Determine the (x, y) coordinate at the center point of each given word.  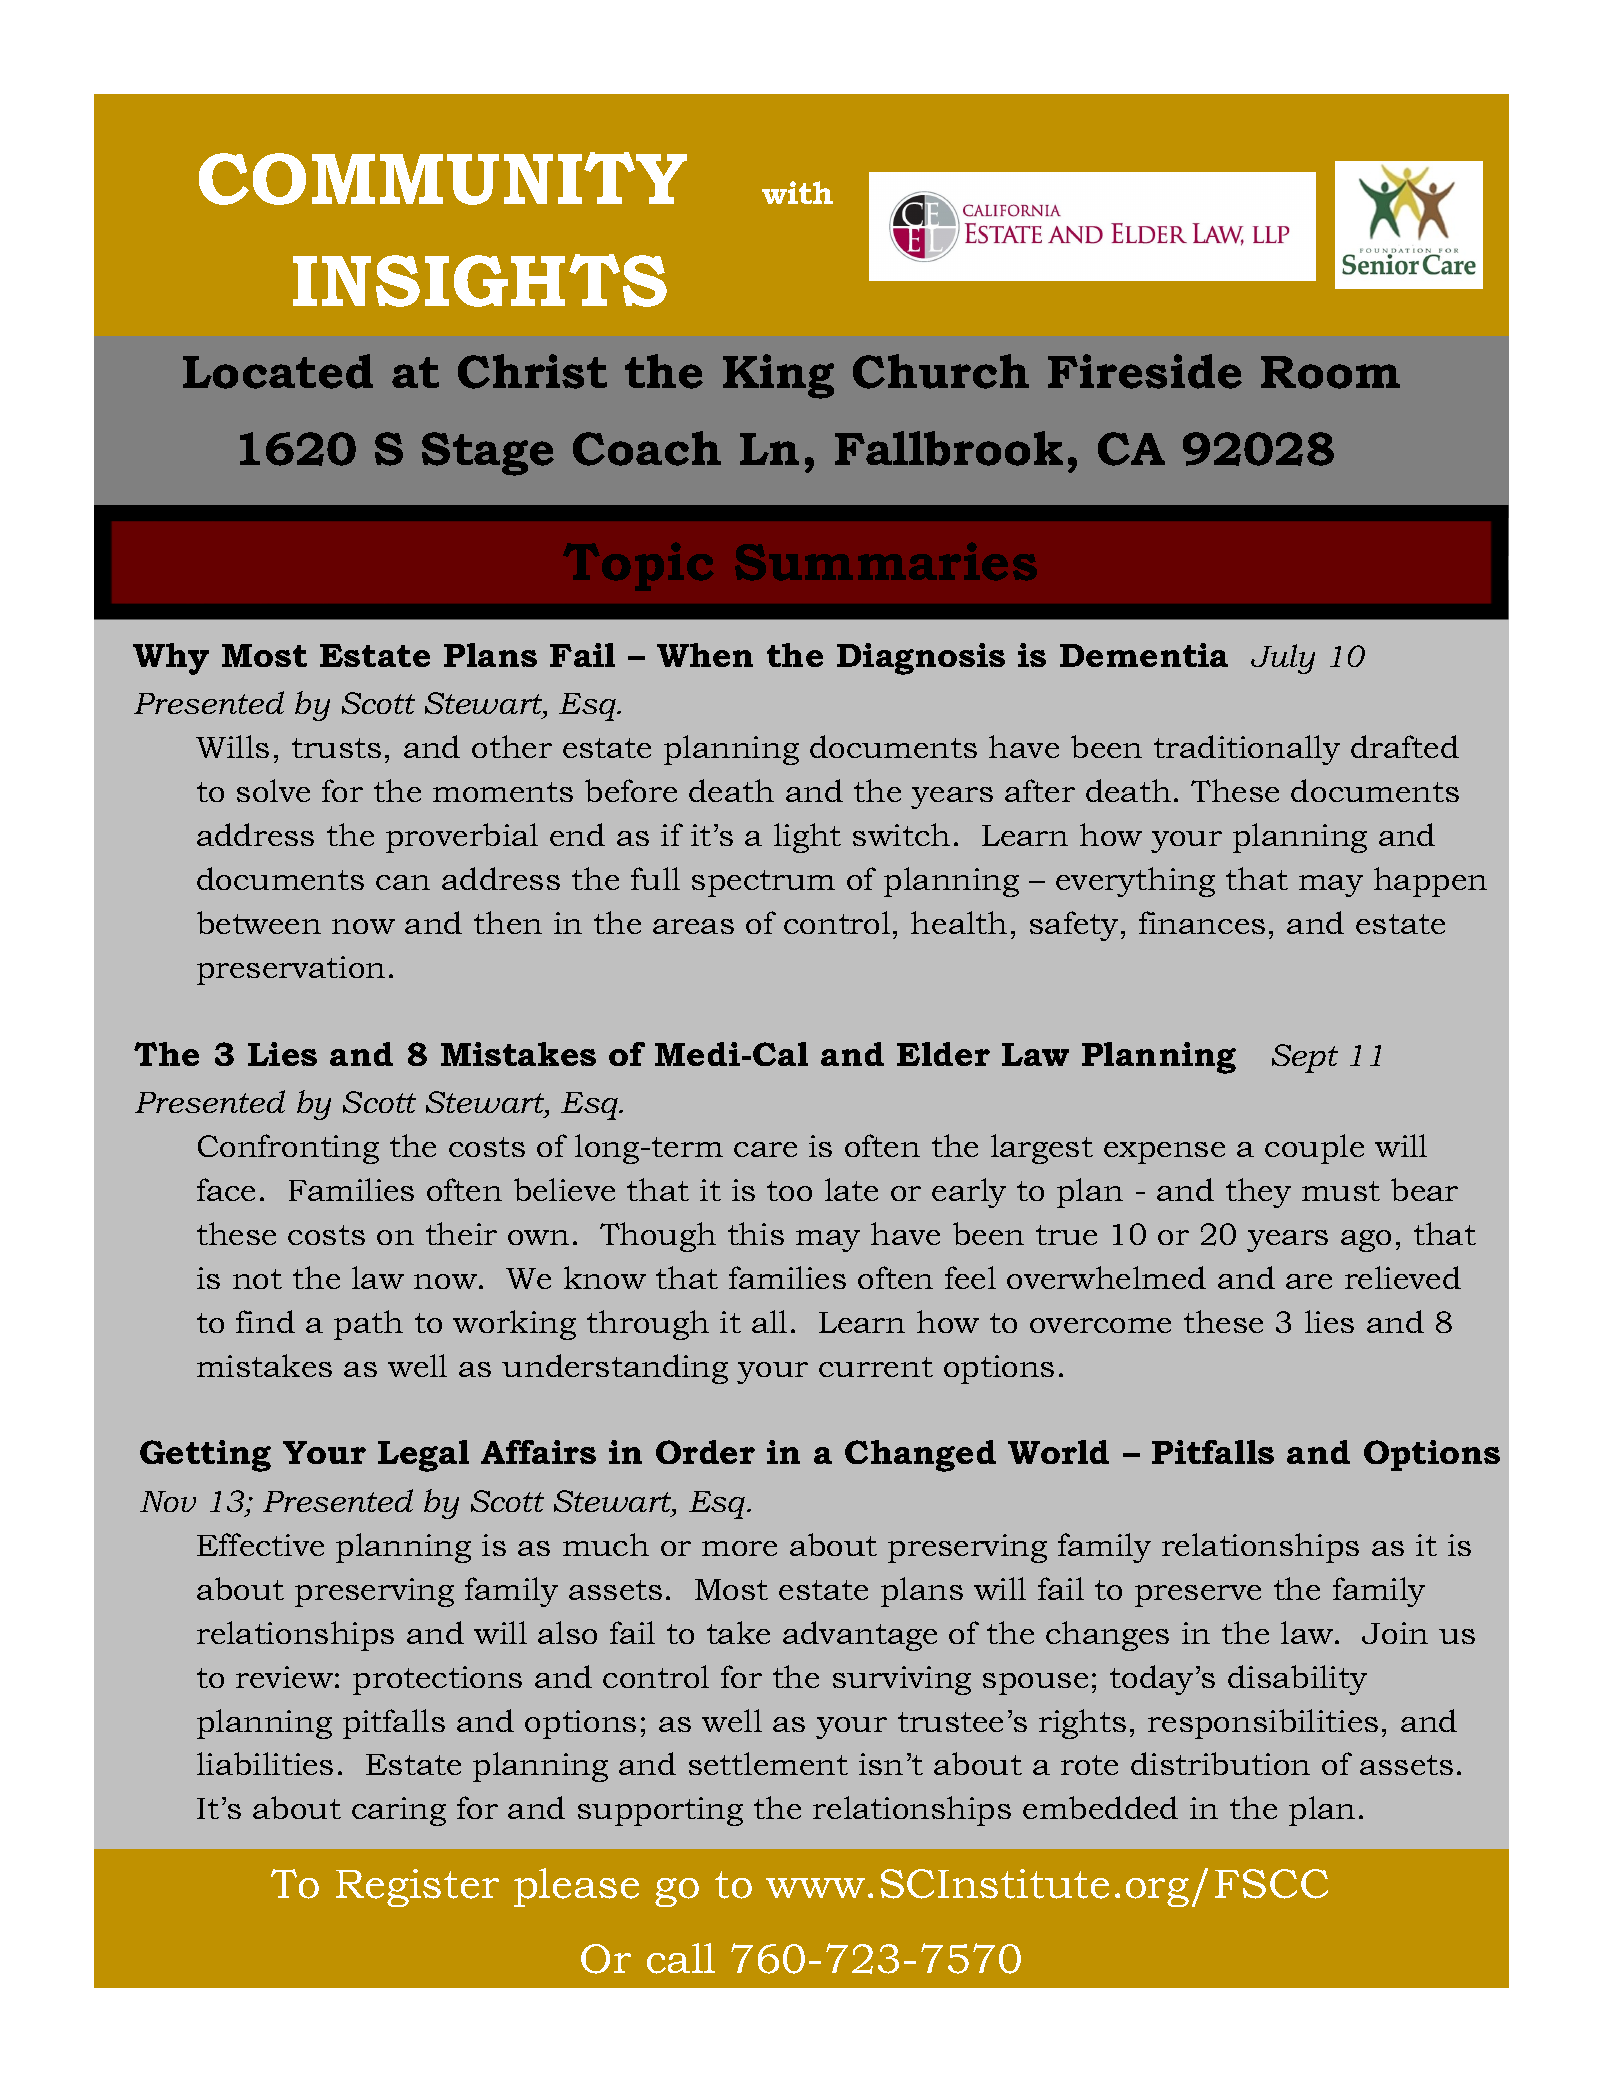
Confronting (288, 1149)
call (681, 1958)
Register (417, 1888)
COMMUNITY (443, 178)
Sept (1305, 1058)
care (765, 1149)
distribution (1220, 1763)
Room (1330, 372)
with (797, 192)
